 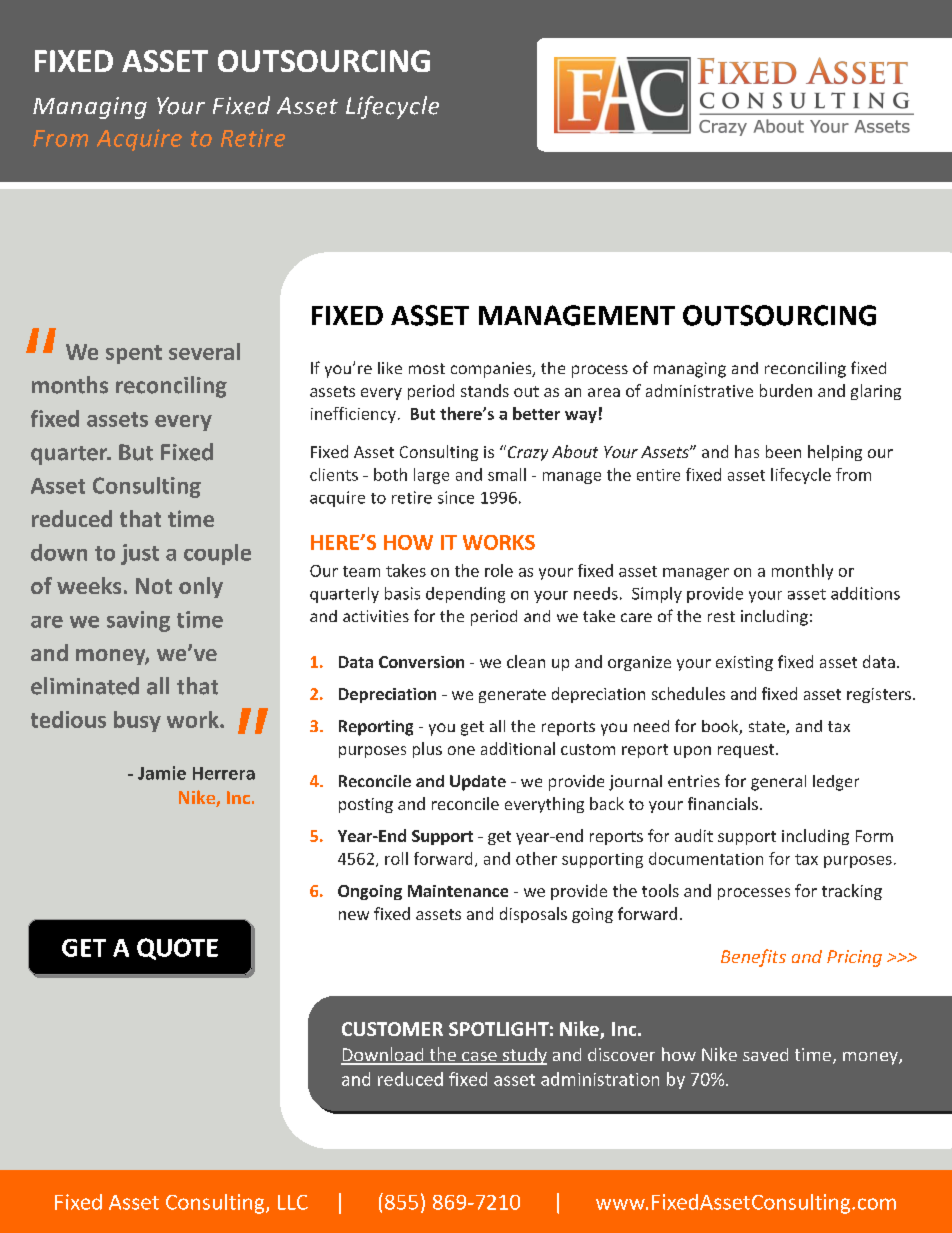 I want to click on QUOTE, so click(x=177, y=949).
